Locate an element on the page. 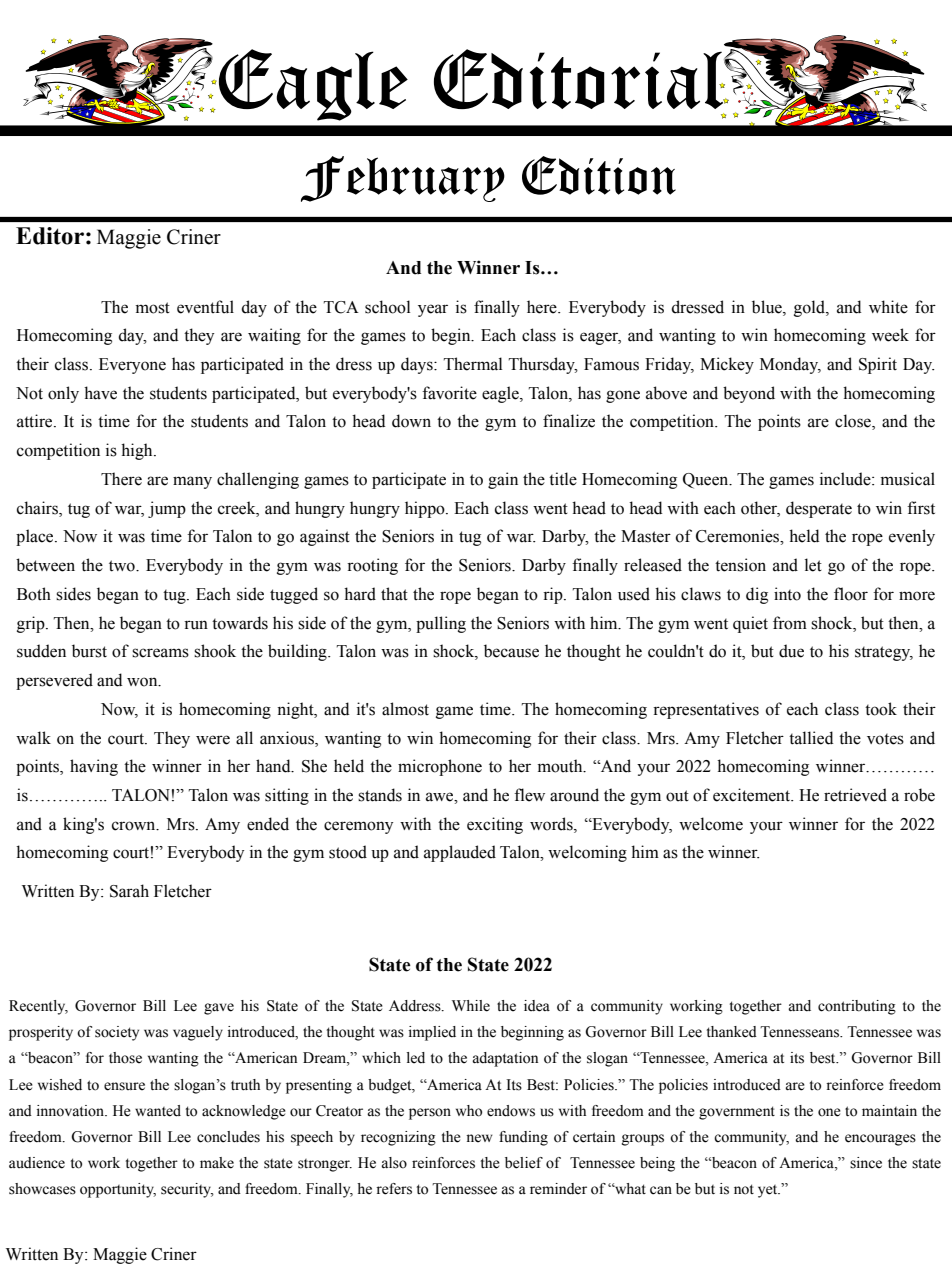 This image has height=1270, width=952. opportunity is located at coordinates (118, 1190).
